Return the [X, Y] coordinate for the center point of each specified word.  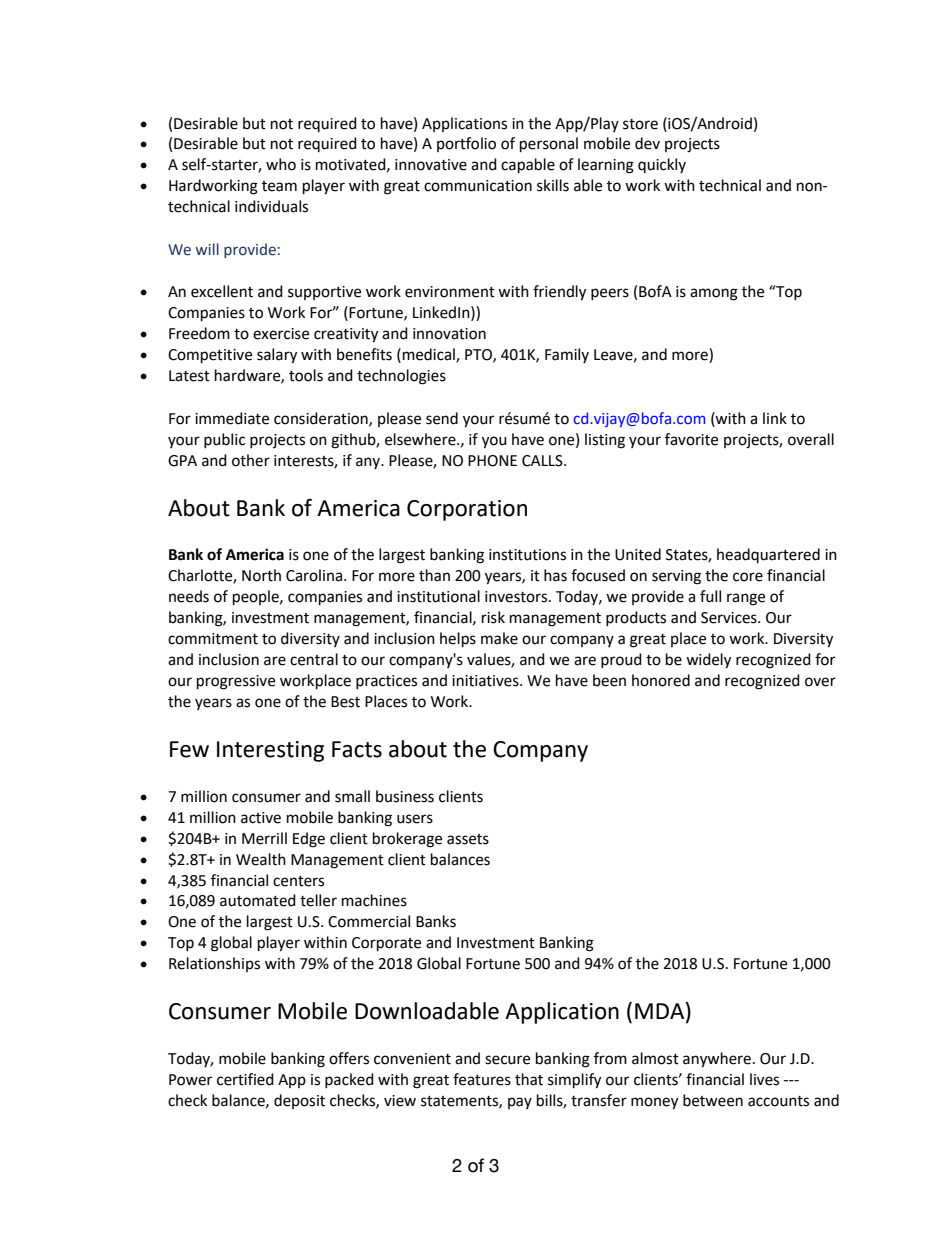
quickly [662, 165]
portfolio [466, 144]
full [710, 596]
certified [245, 1079]
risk [493, 617]
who [281, 164]
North [261, 575]
